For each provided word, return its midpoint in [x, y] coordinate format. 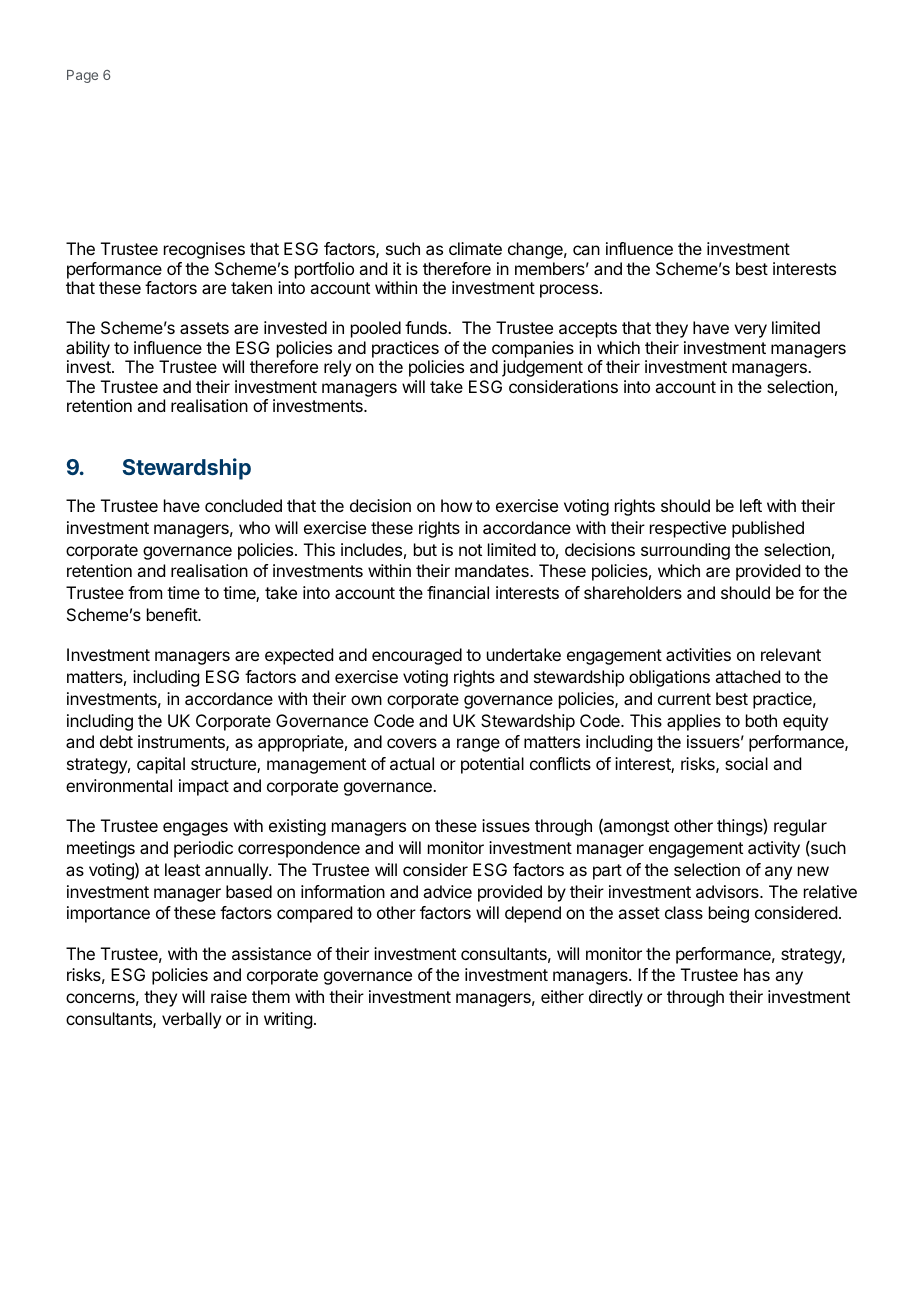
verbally [191, 1020]
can [586, 250]
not [470, 550]
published [768, 529]
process [569, 291]
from [145, 592]
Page [82, 76]
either [562, 996]
